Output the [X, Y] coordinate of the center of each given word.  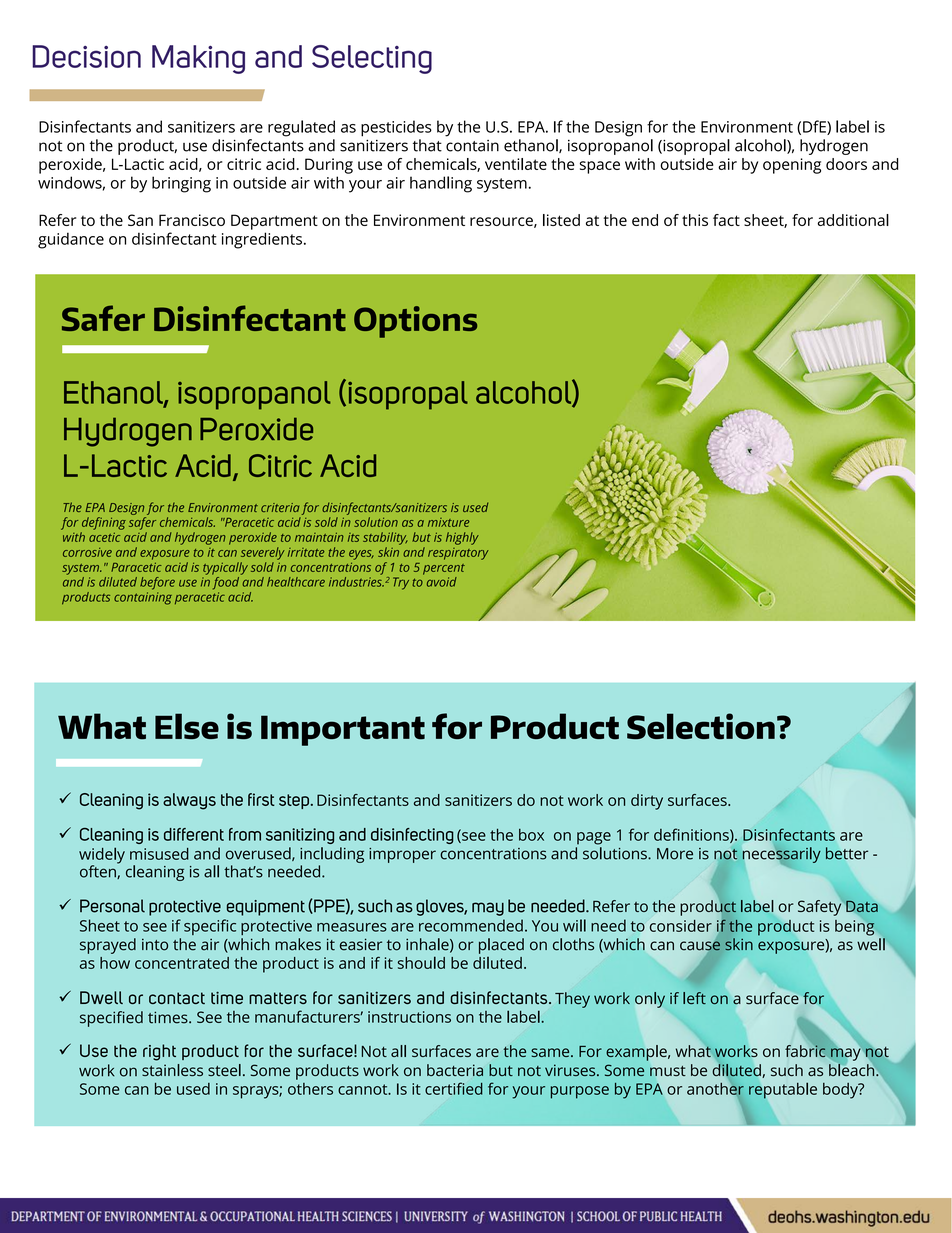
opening [792, 166]
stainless [172, 1070]
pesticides [396, 128]
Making [198, 59]
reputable [783, 1090]
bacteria [455, 1070]
